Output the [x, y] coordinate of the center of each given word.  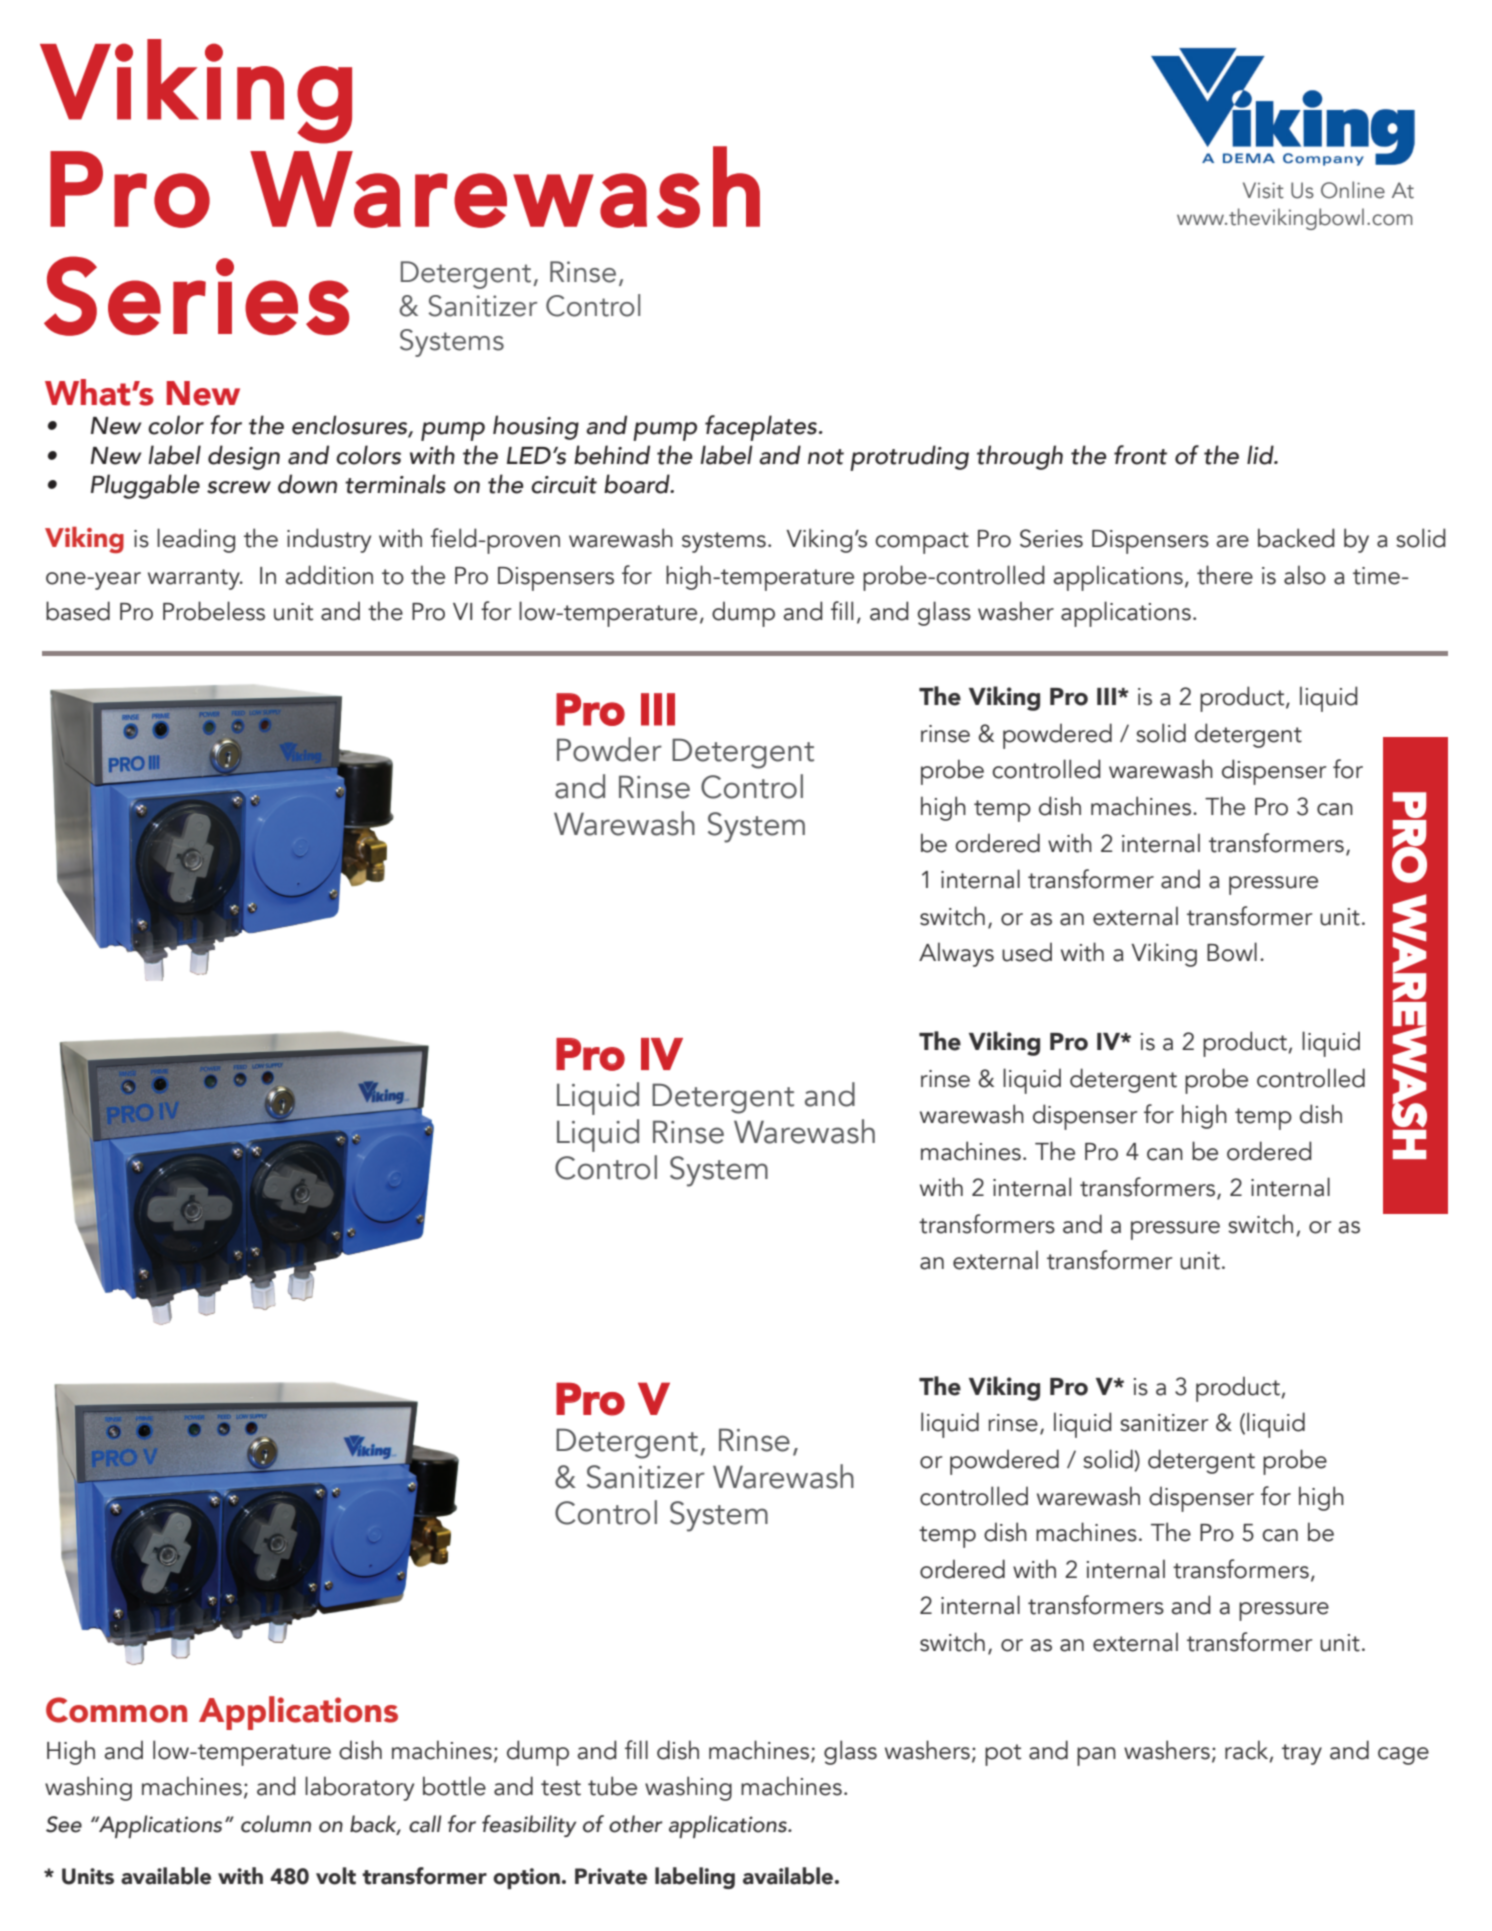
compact [922, 543]
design [244, 457]
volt [336, 1876]
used [1027, 952]
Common [116, 1710]
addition [329, 575]
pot [1003, 1755]
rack [1248, 1750]
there [1225, 575]
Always [956, 954]
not [826, 457]
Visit [1263, 190]
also [1305, 575]
